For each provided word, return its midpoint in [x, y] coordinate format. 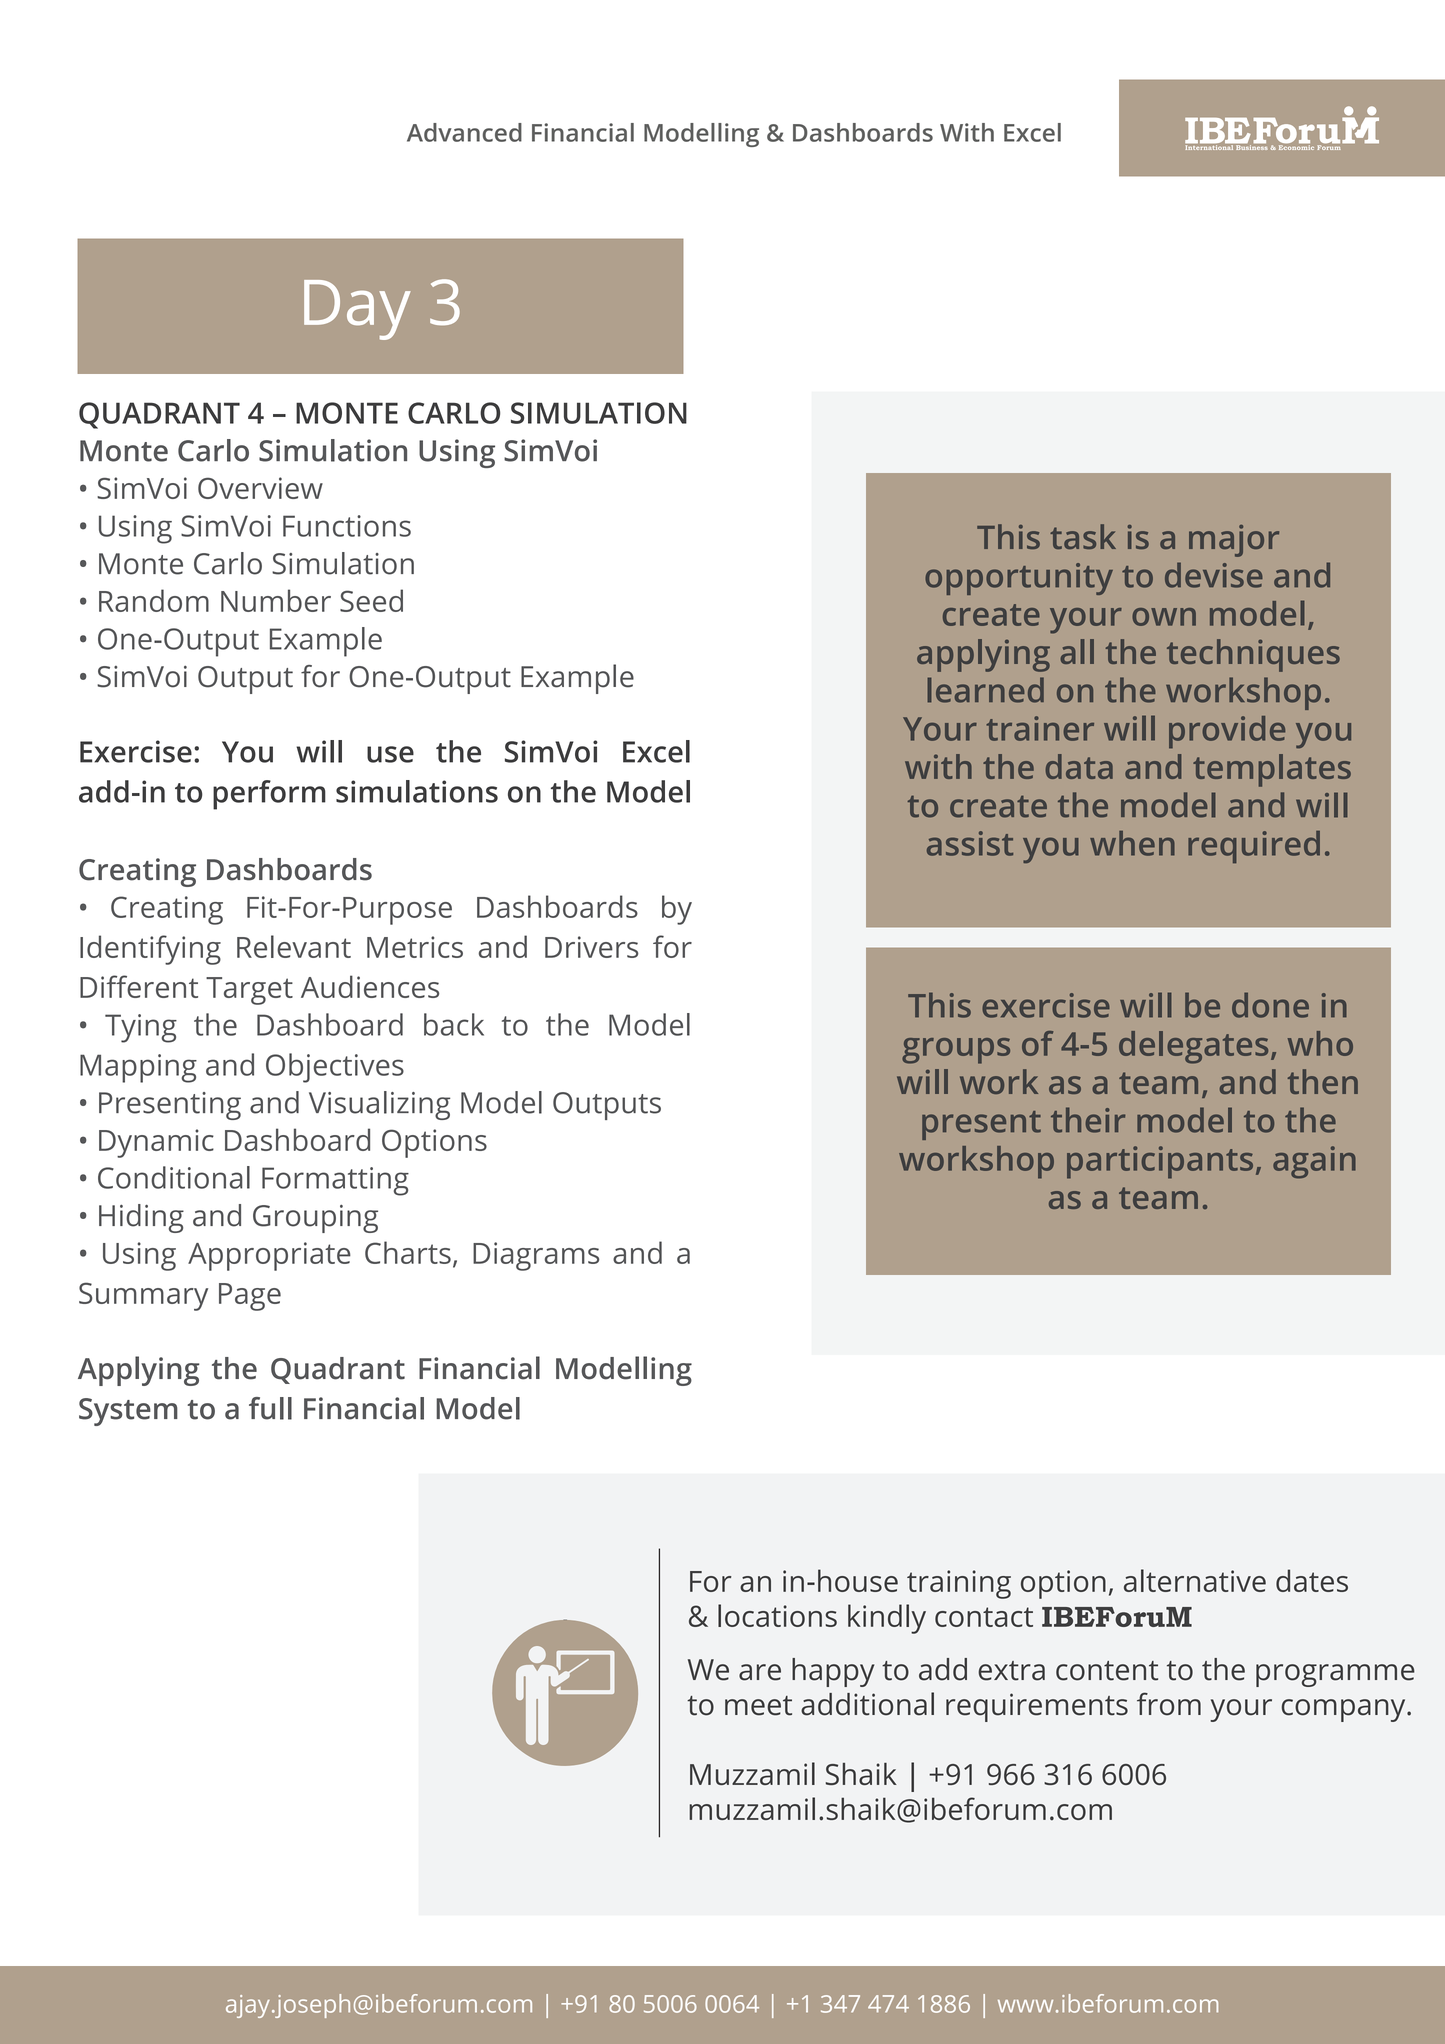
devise [1214, 575]
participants [1160, 1162]
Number [276, 600]
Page [250, 1297]
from [1169, 1704]
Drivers [592, 947]
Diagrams [536, 1256]
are [760, 1672]
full [270, 1408]
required [1254, 847]
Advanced [464, 132]
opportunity [1019, 579]
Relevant [294, 946]
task [1083, 536]
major [1234, 541]
